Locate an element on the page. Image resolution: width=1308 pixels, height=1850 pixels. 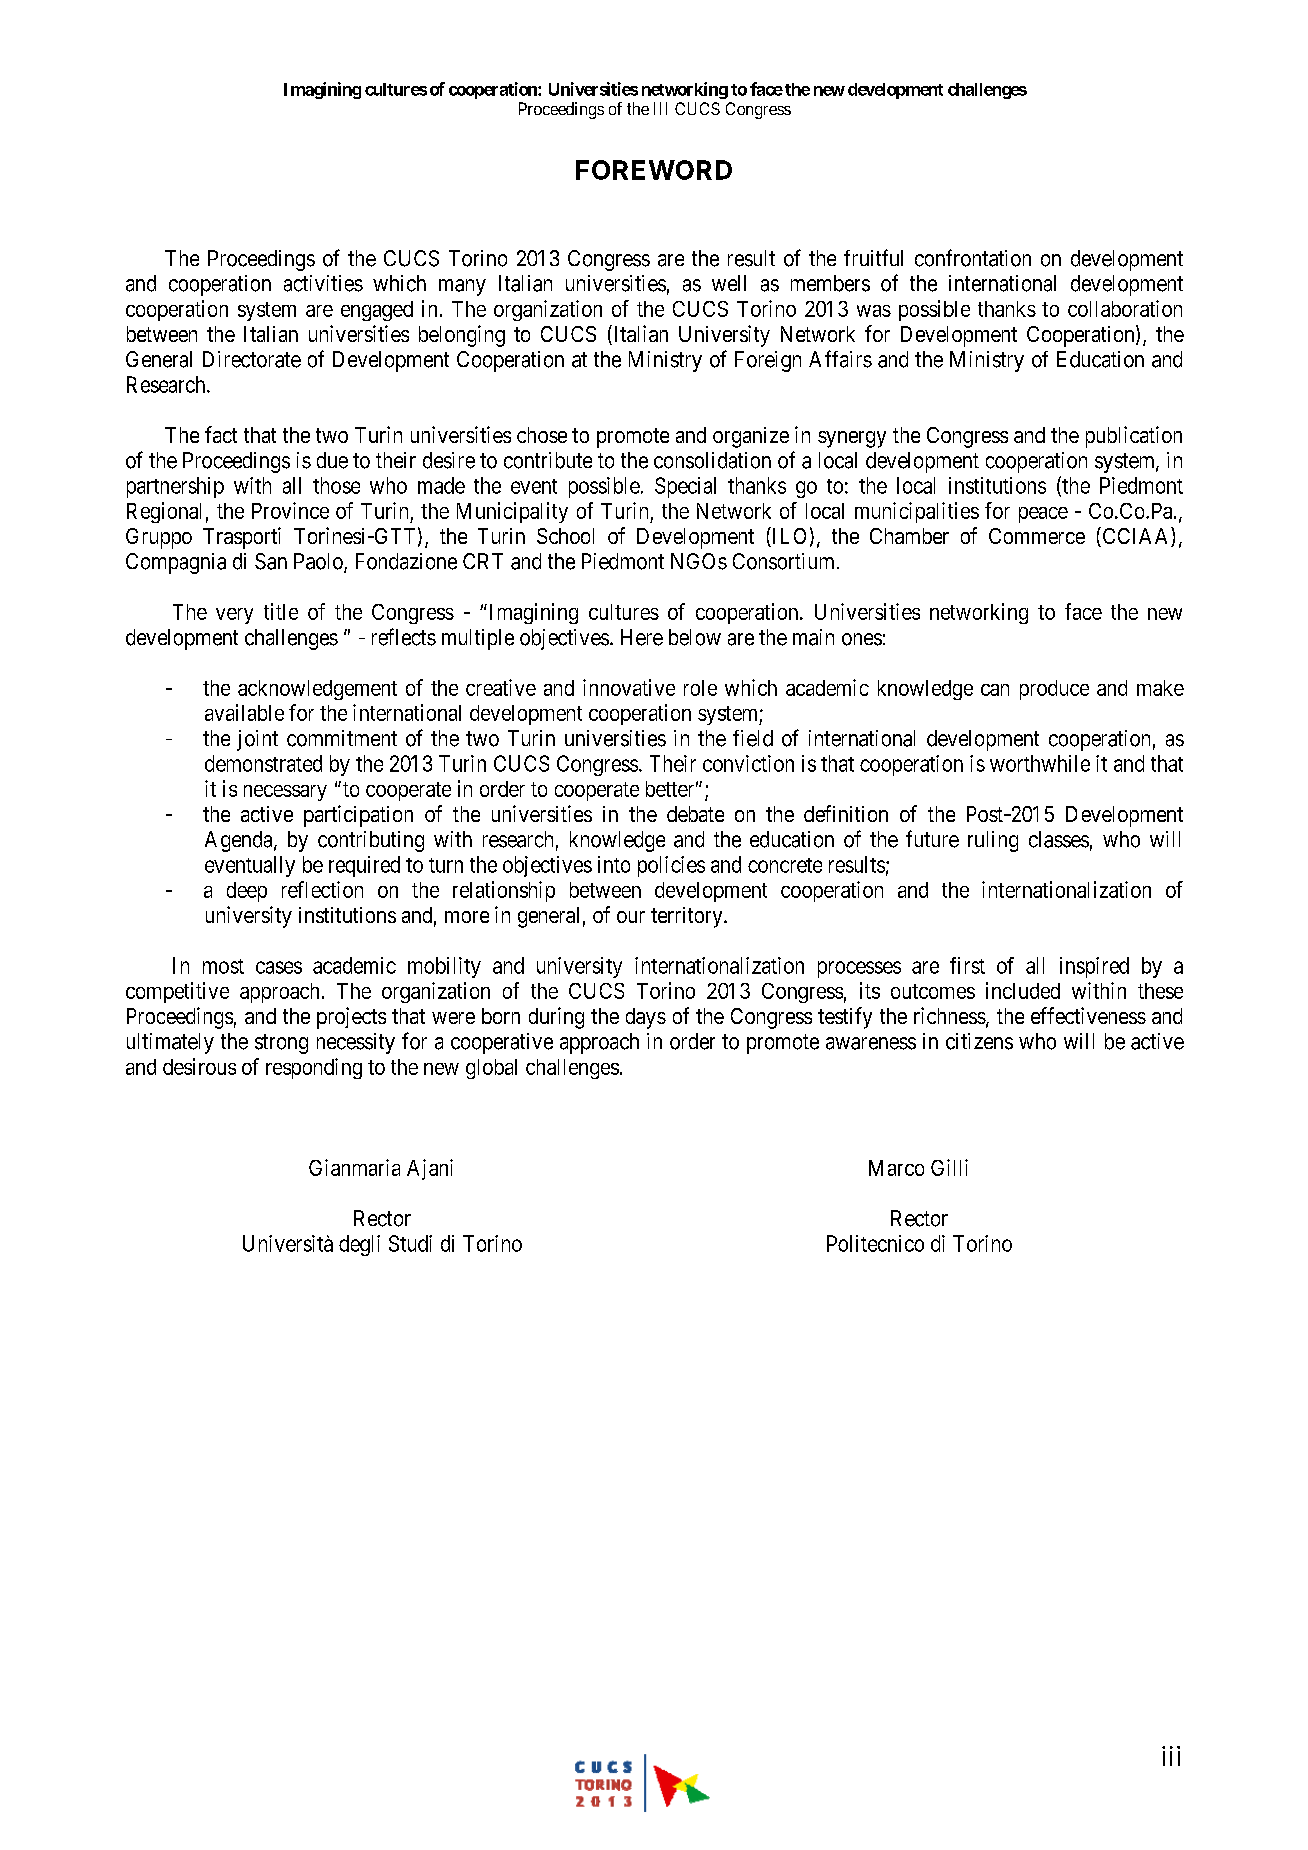
available is located at coordinates (244, 712).
